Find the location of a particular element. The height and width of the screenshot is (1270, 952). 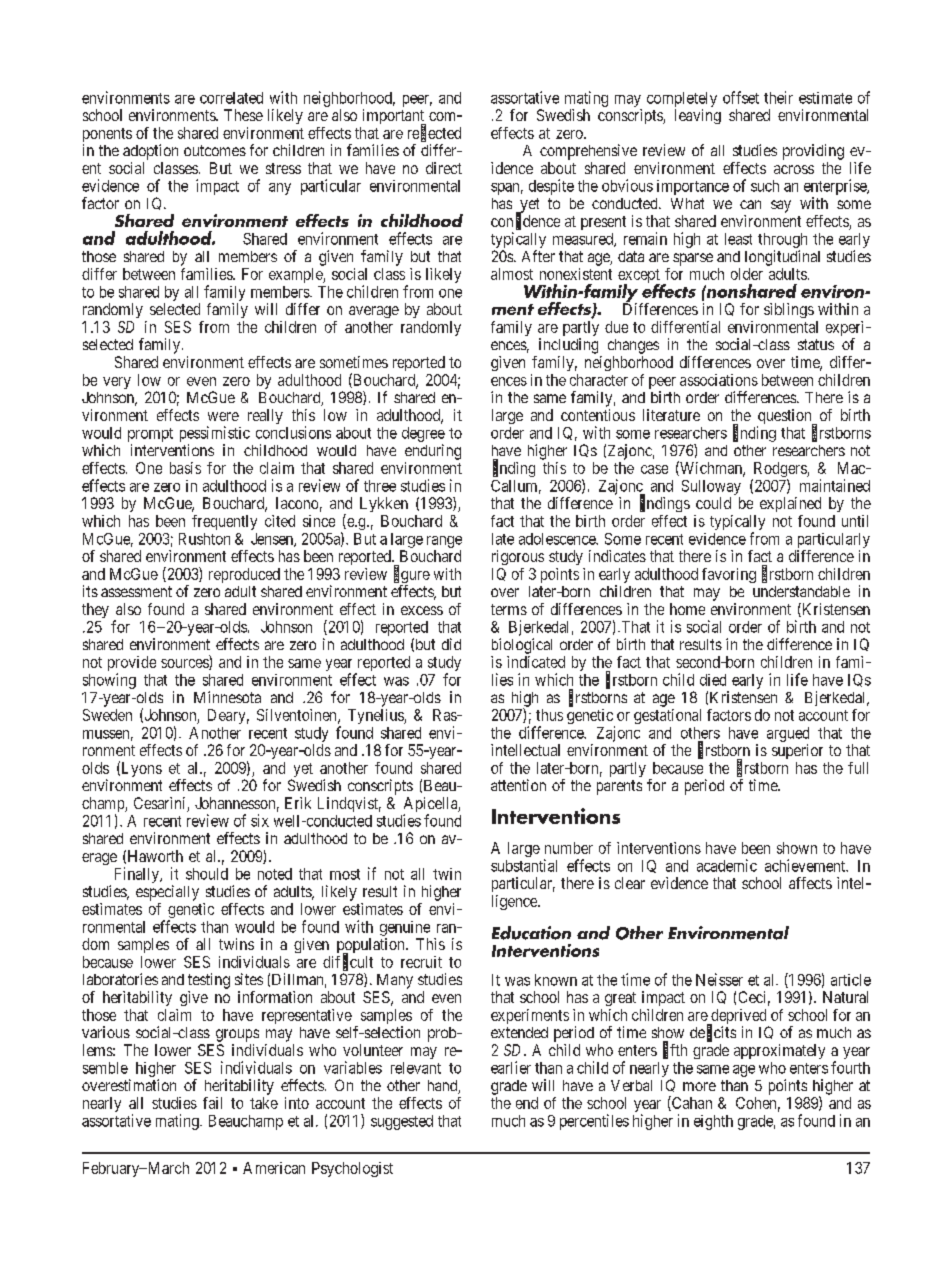

their is located at coordinates (778, 97).
